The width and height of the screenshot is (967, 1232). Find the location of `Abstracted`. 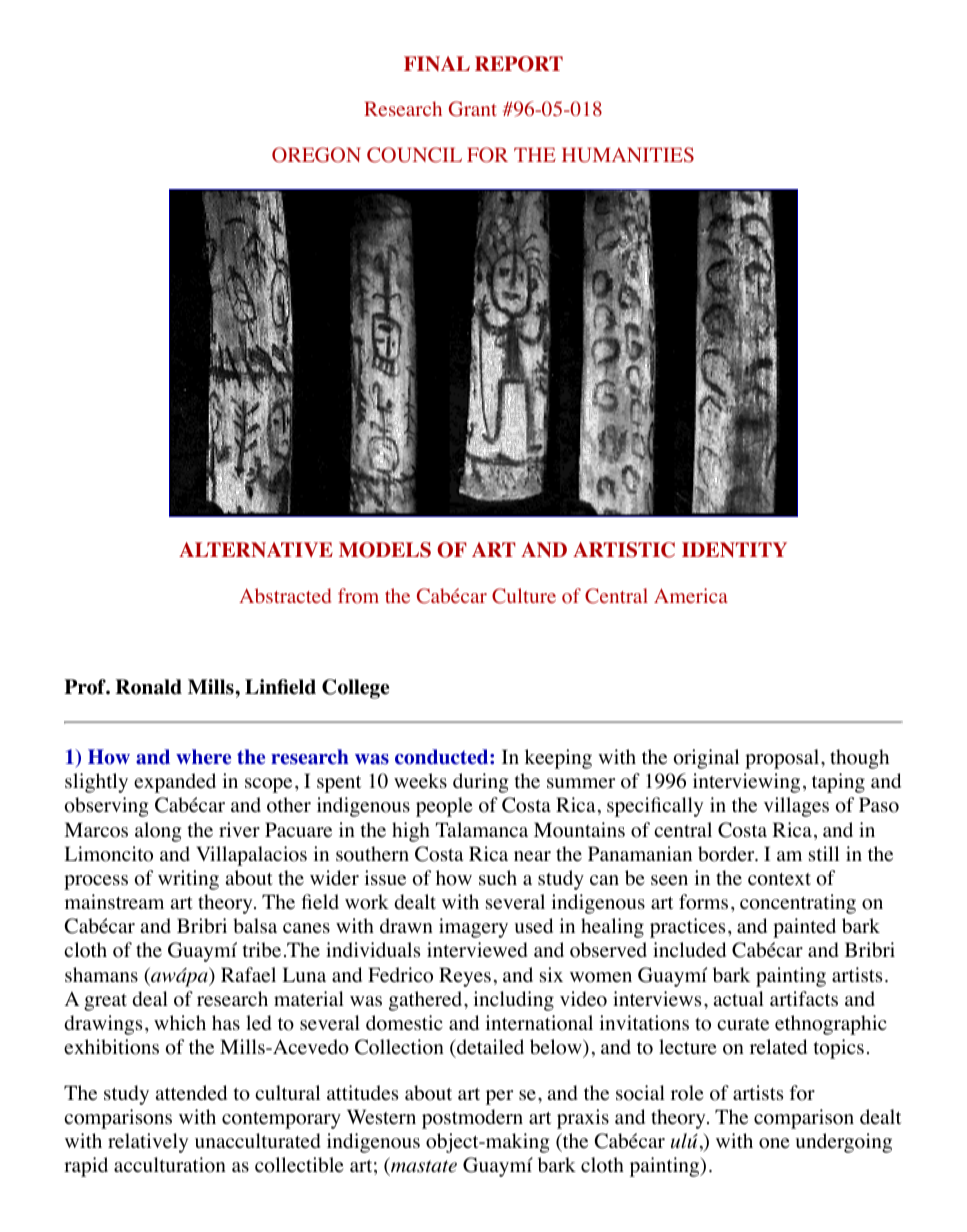

Abstracted is located at coordinates (285, 595).
